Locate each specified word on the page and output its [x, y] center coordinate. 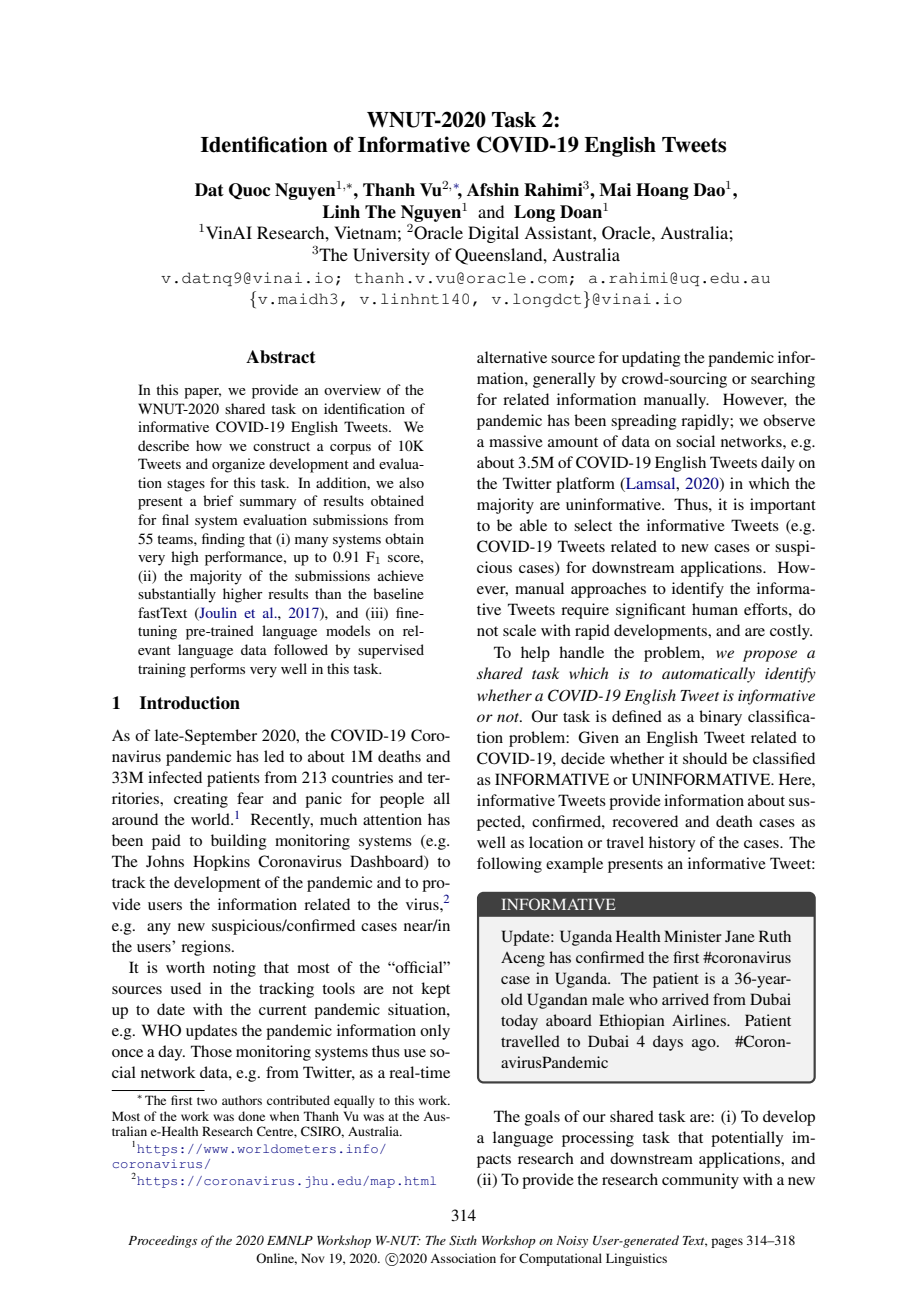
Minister [693, 936]
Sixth [463, 1240]
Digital [493, 234]
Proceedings [162, 1241]
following [509, 865]
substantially [177, 595]
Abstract [281, 357]
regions [207, 948]
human [715, 609]
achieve [401, 575]
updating [651, 359]
